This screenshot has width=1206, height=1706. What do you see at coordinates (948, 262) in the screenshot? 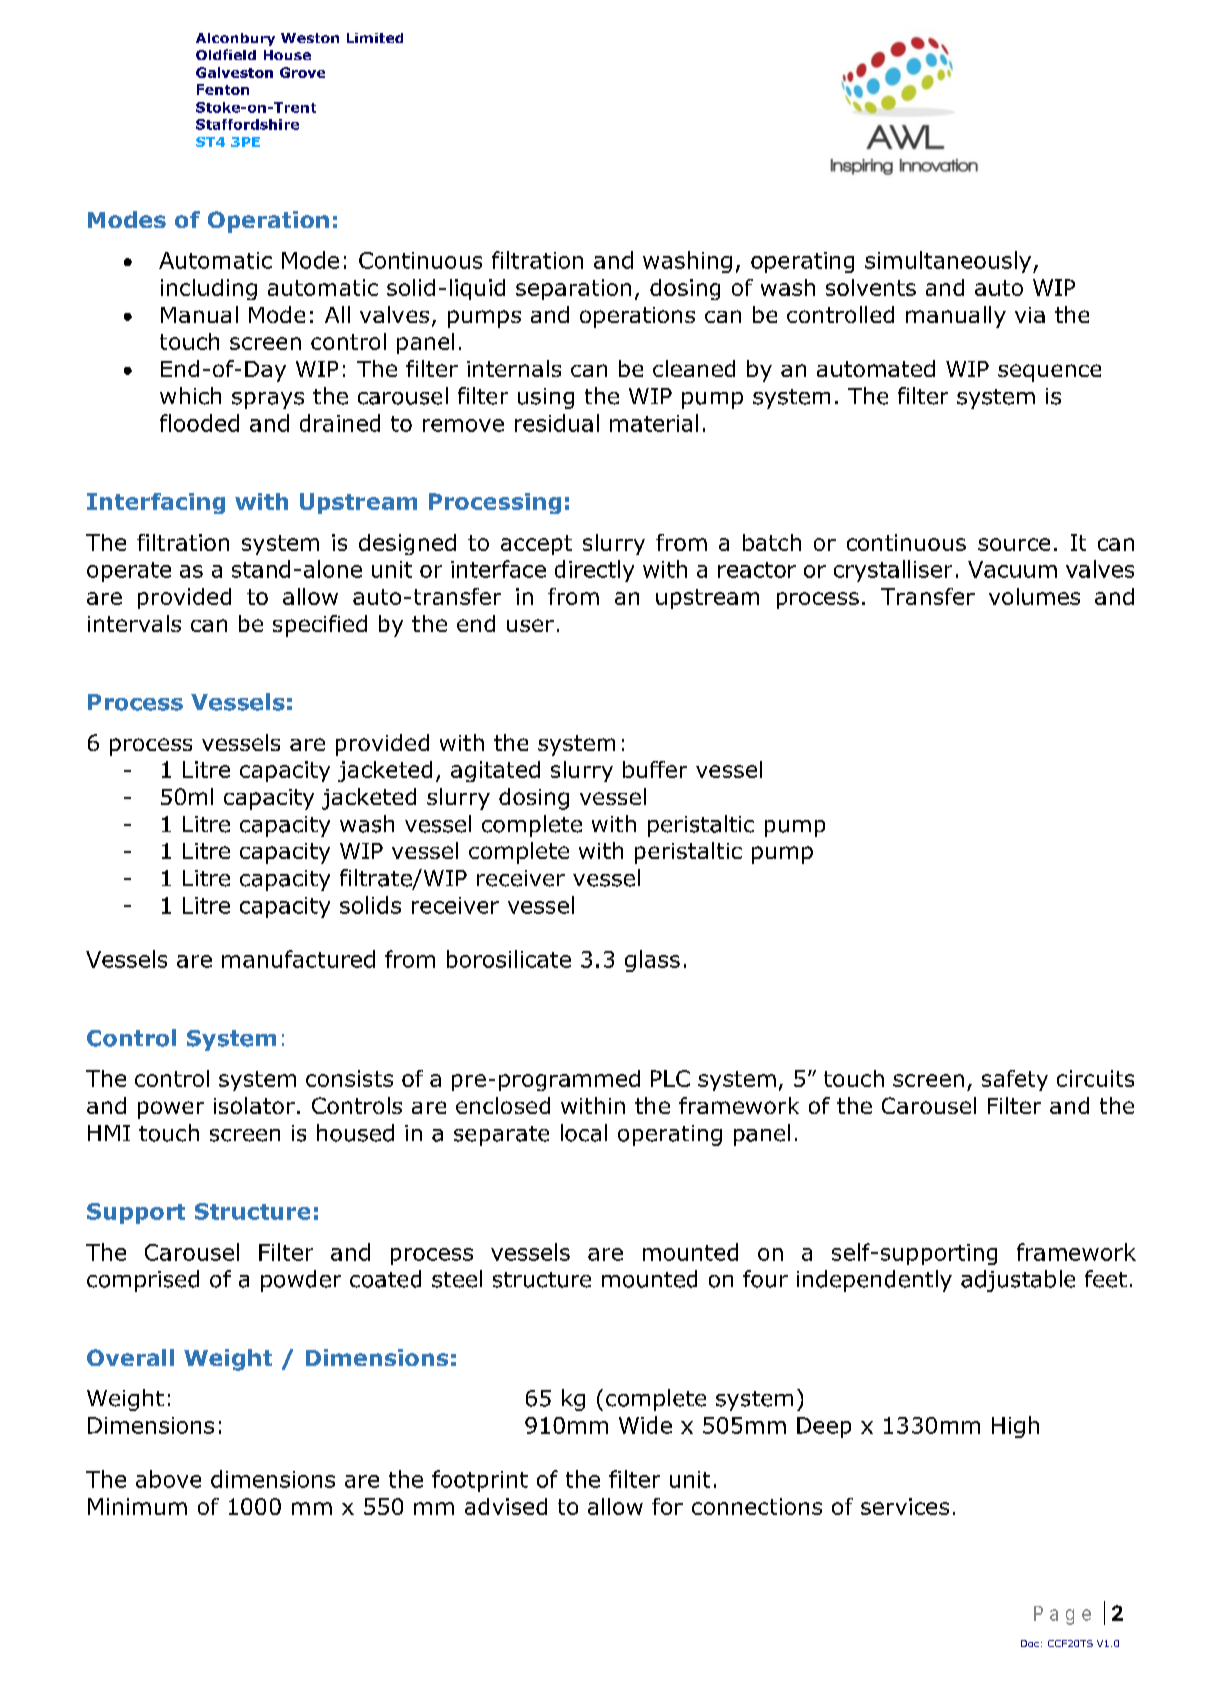
I see `simultaneously` at bounding box center [948, 262].
